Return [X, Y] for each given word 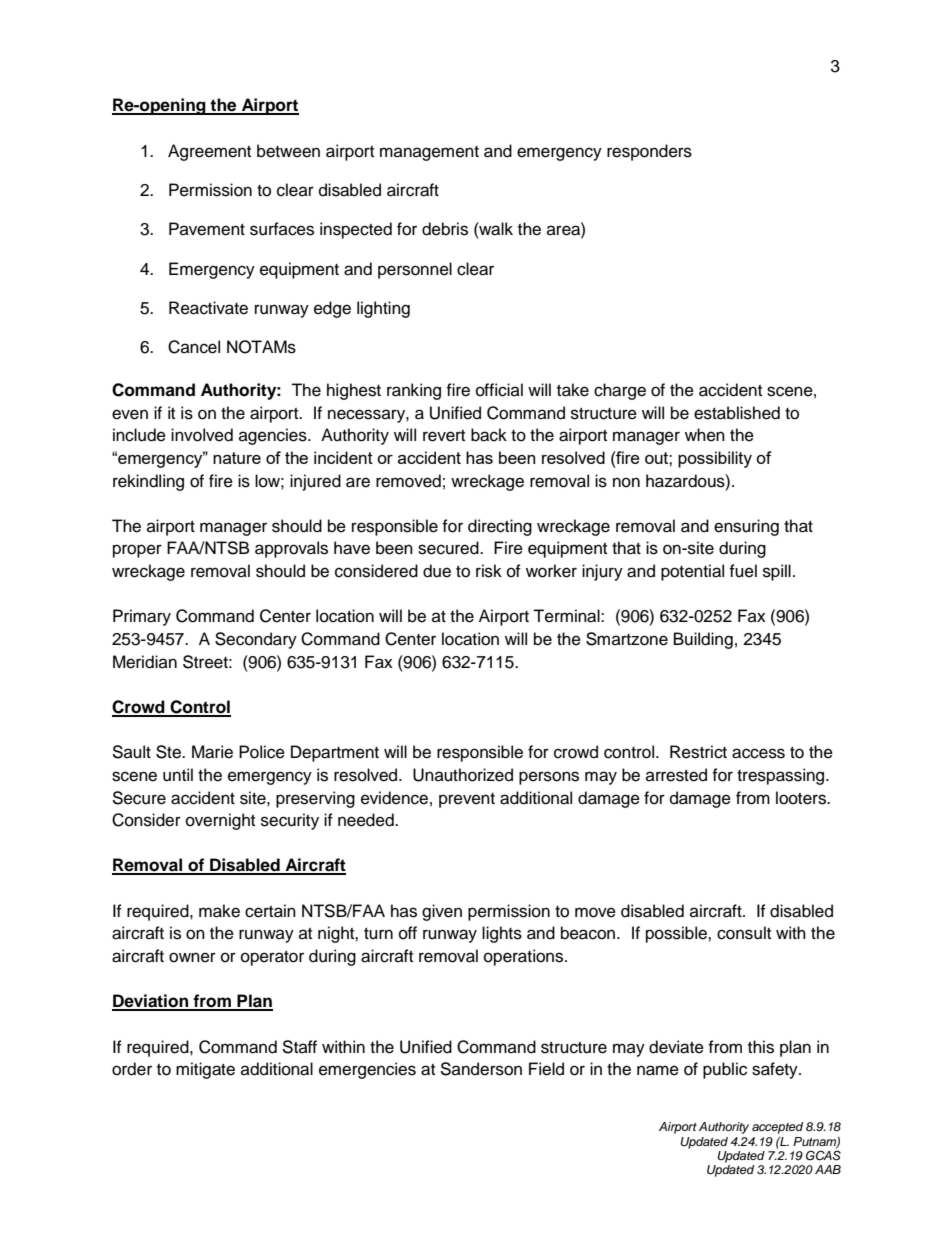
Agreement [209, 152]
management [429, 153]
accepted [777, 1128]
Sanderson [481, 1069]
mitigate [205, 1070]
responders [649, 152]
